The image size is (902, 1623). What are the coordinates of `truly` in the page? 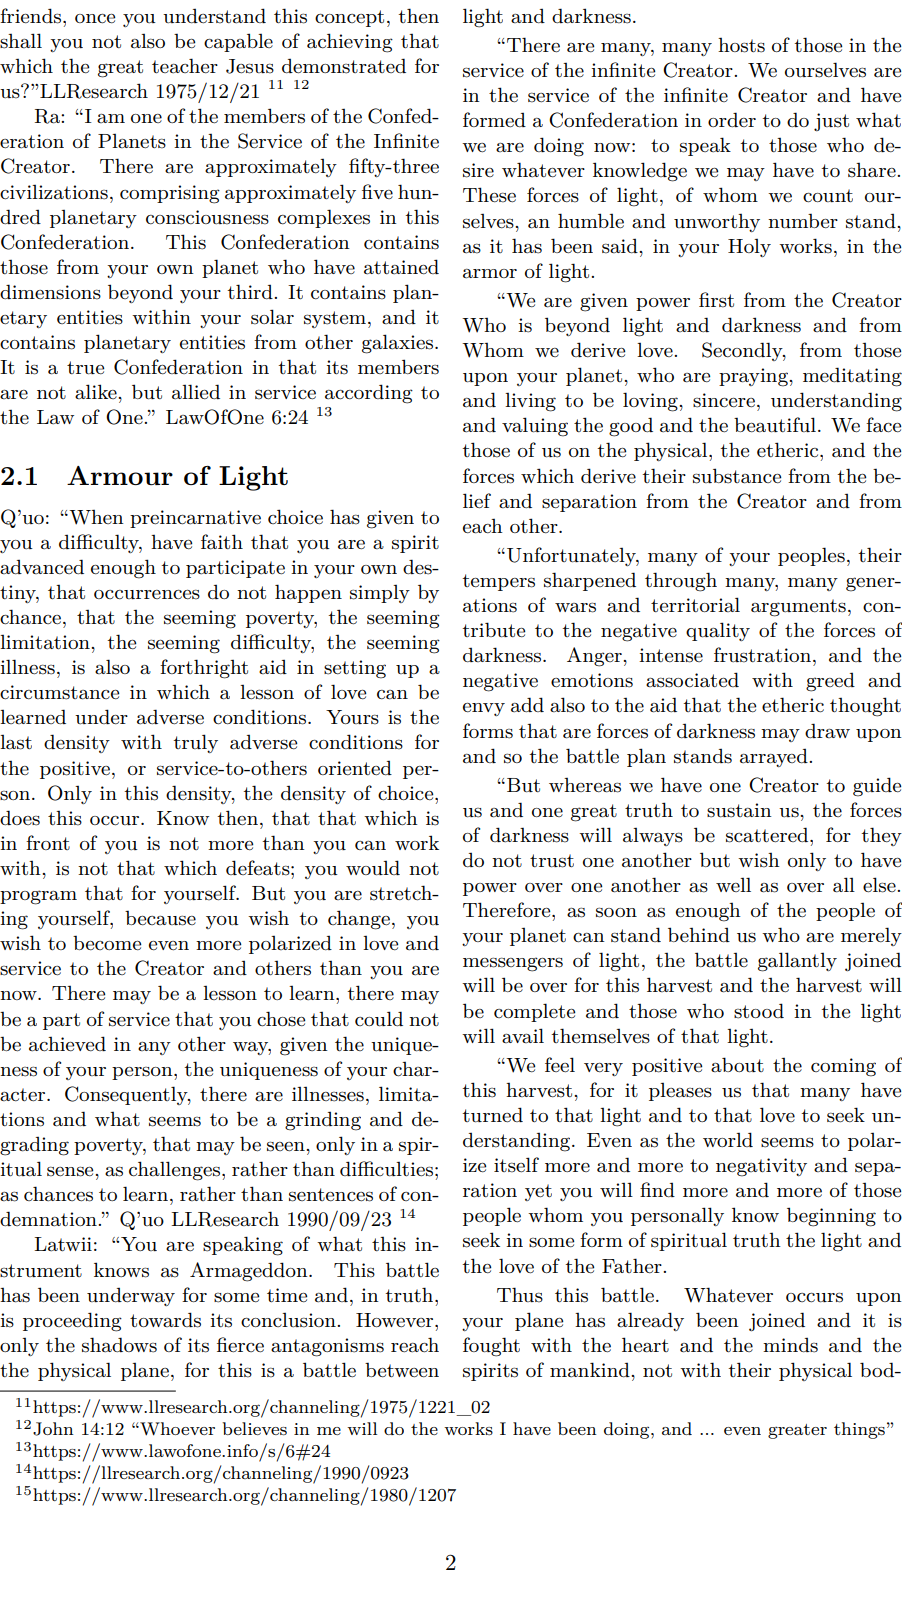 It's located at (195, 743).
